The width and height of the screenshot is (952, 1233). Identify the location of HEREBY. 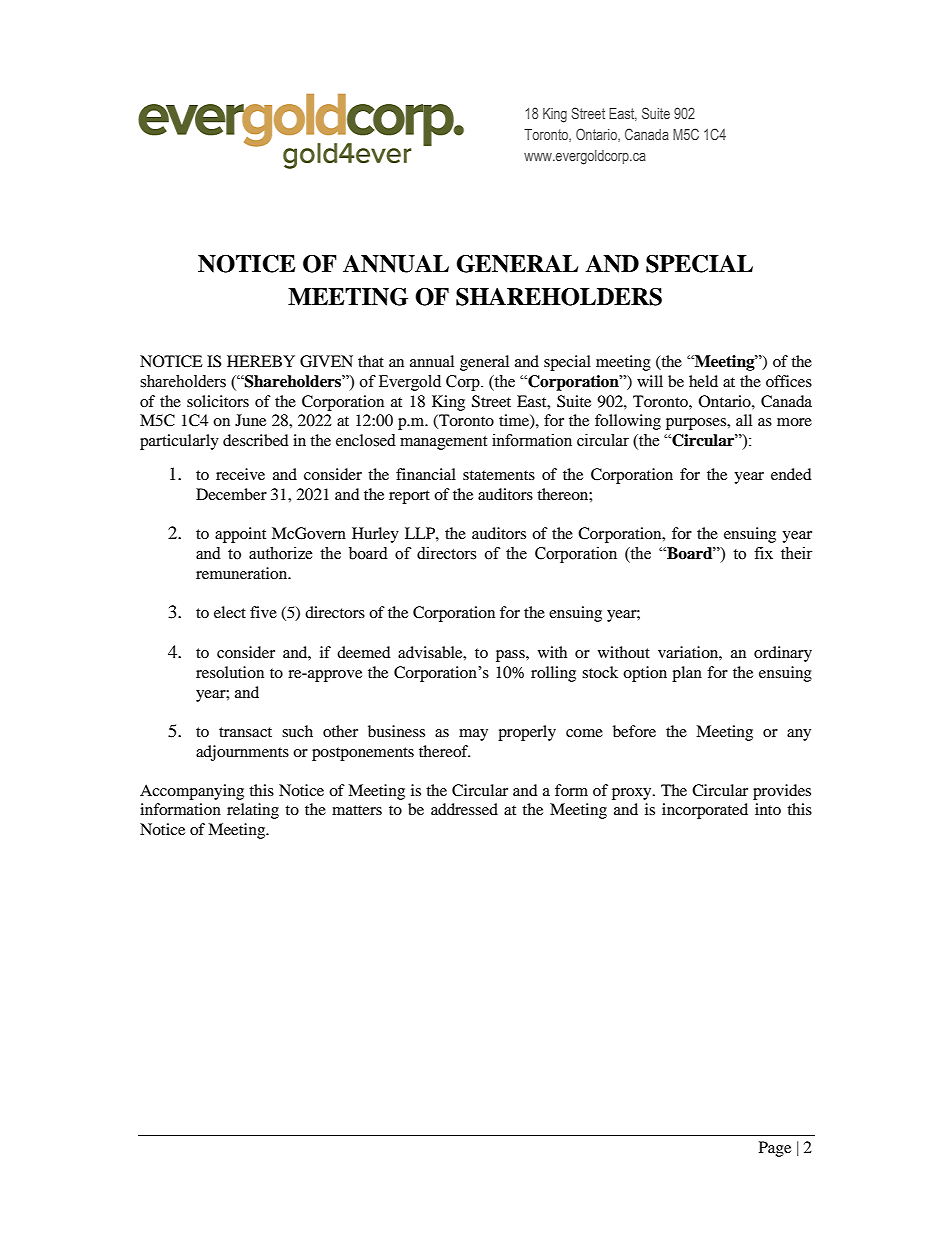
(261, 361).
